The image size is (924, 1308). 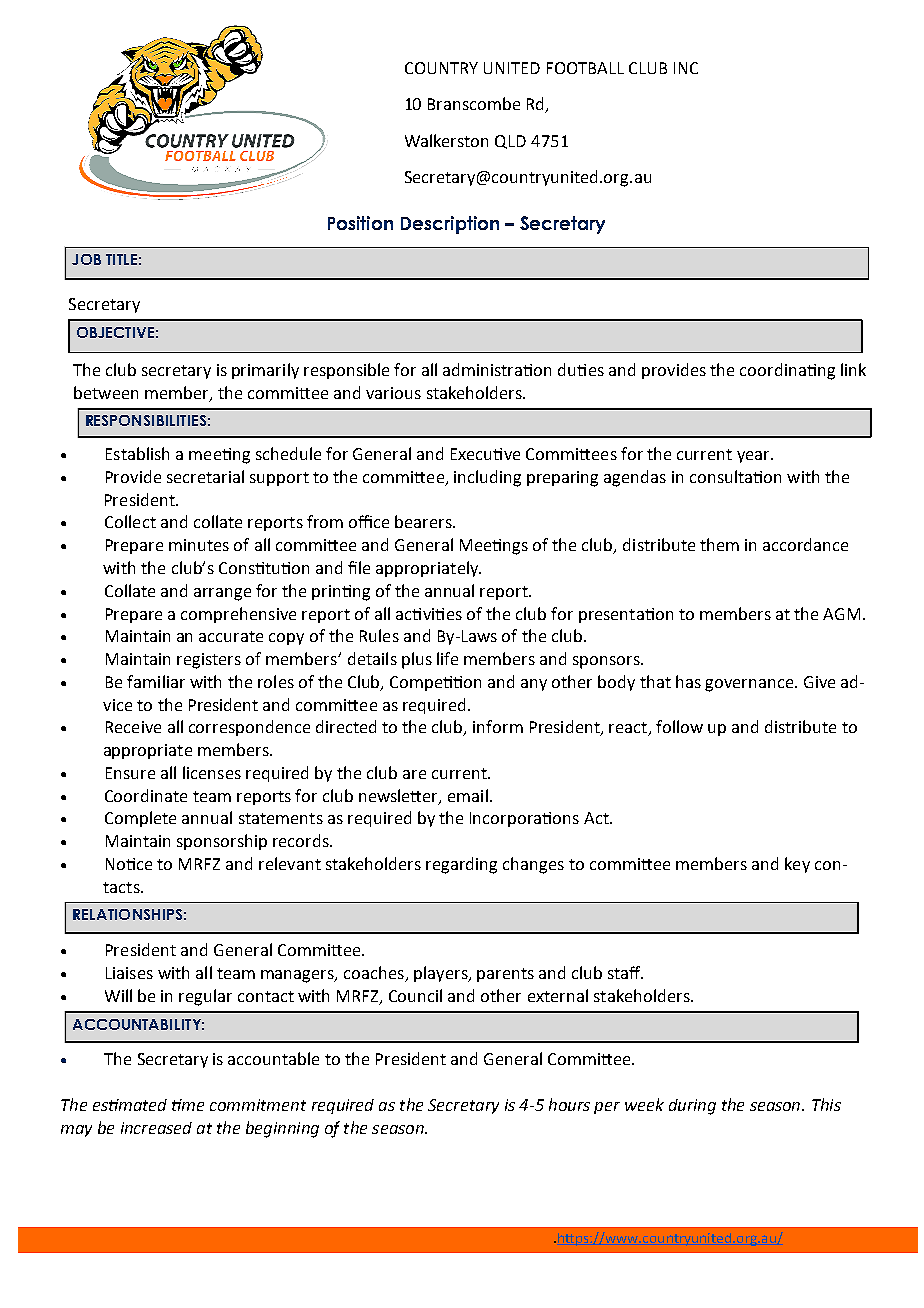 I want to click on follow, so click(x=679, y=726).
